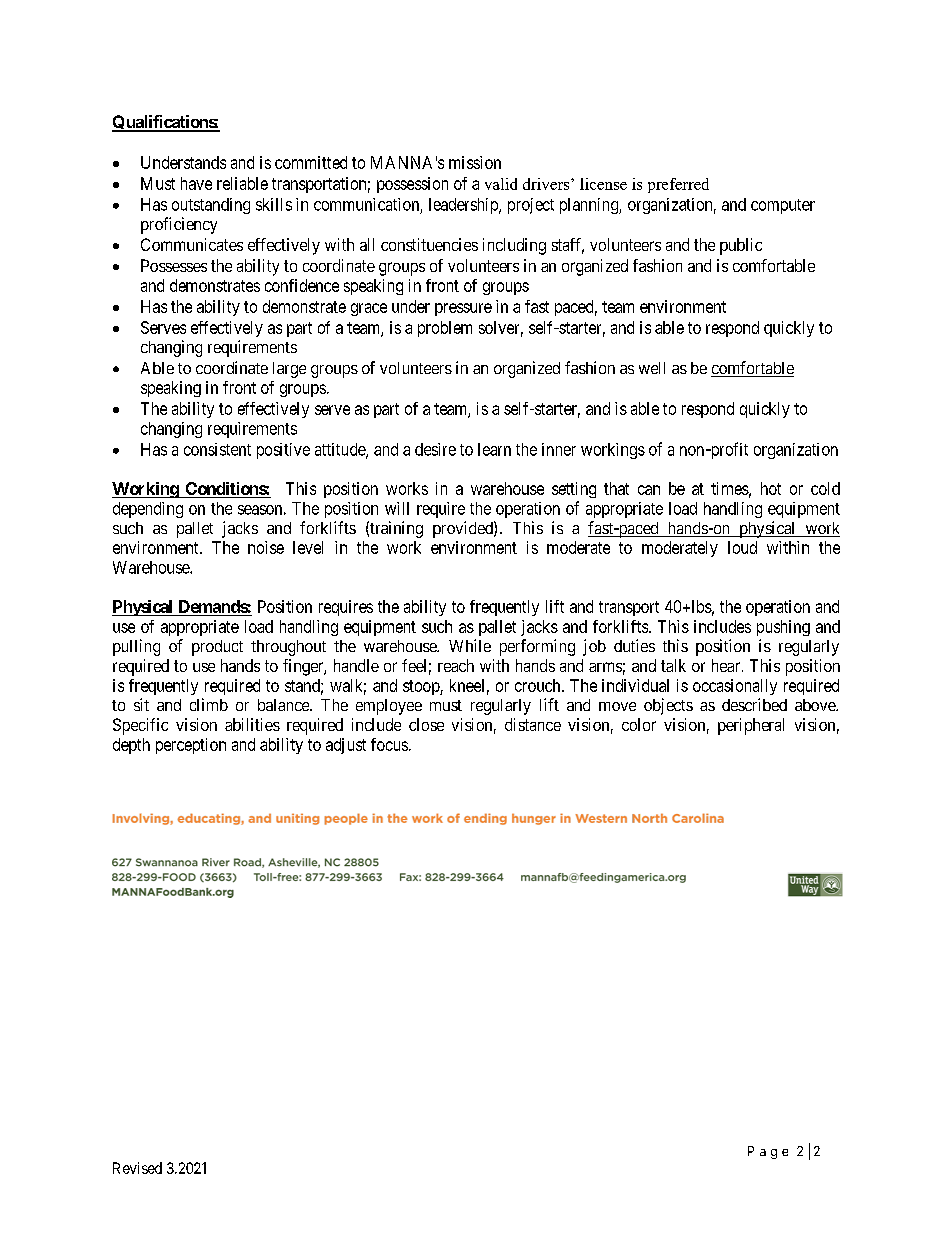 The width and height of the screenshot is (952, 1233). I want to click on While, so click(470, 645).
